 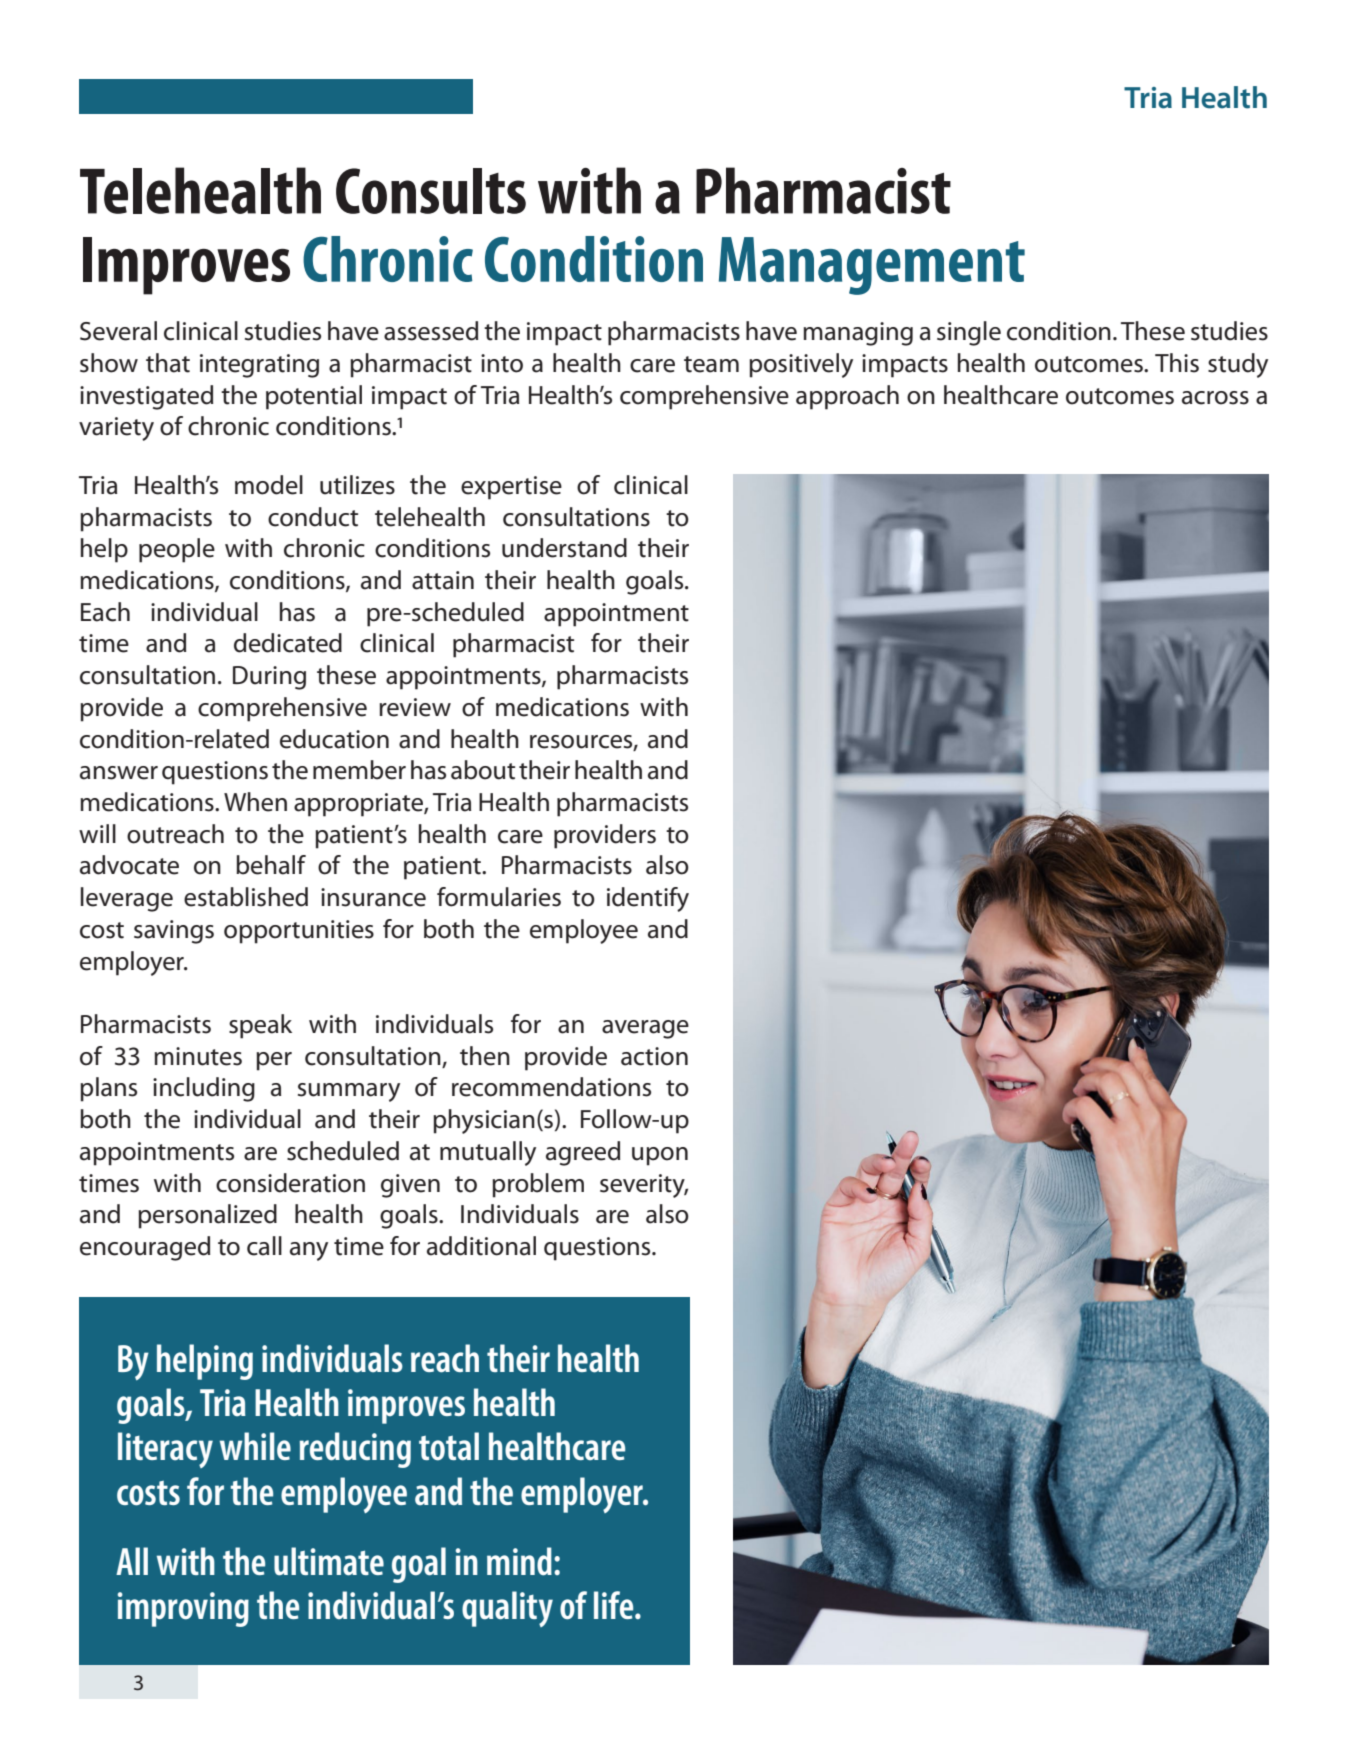 I want to click on Management, so click(x=872, y=266).
